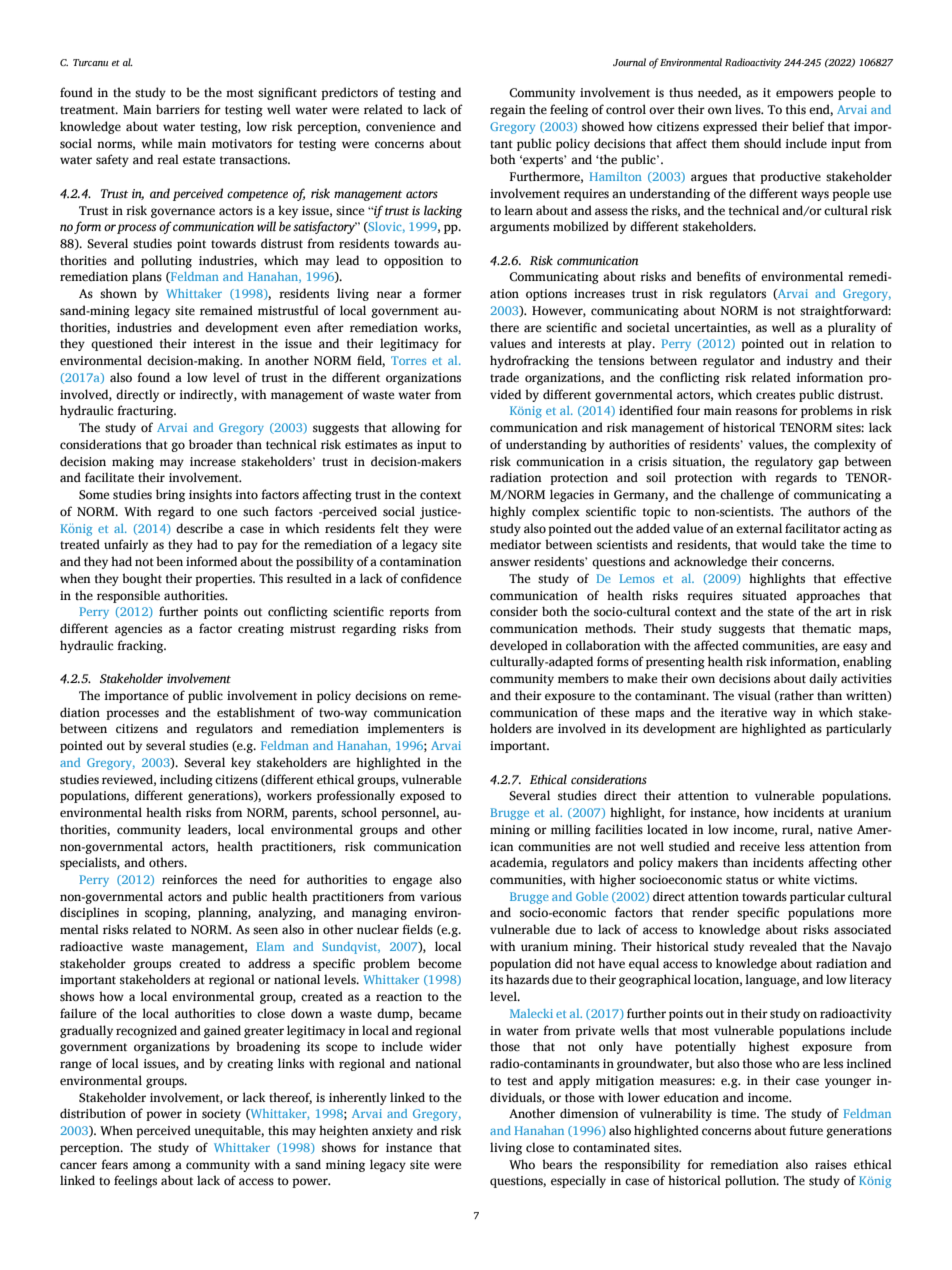  What do you see at coordinates (749, 109) in the image?
I see `lives` at bounding box center [749, 109].
